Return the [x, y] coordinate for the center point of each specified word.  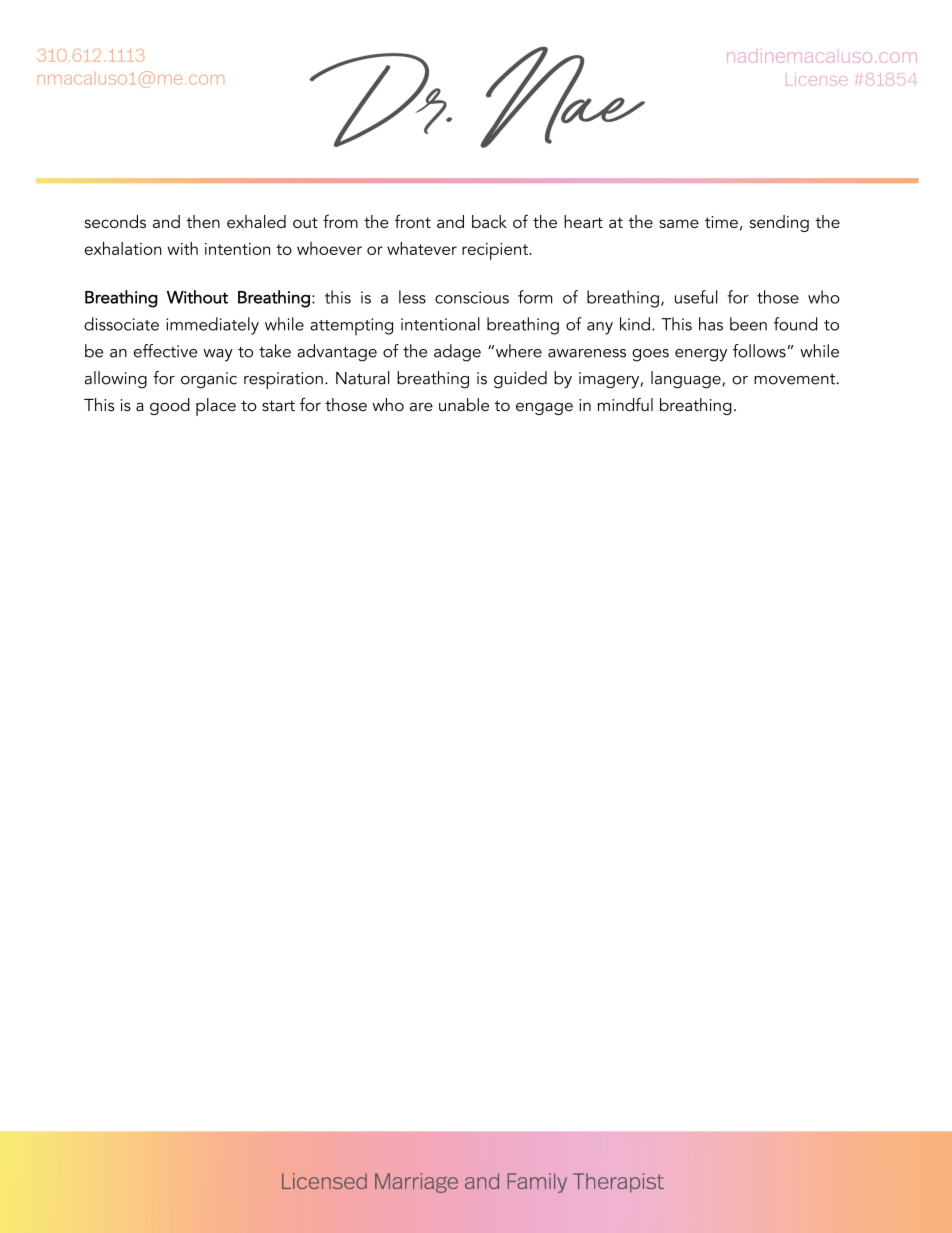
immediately [212, 326]
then [203, 221]
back [489, 221]
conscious [472, 297]
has [711, 324]
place [216, 407]
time [721, 222]
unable [464, 405]
